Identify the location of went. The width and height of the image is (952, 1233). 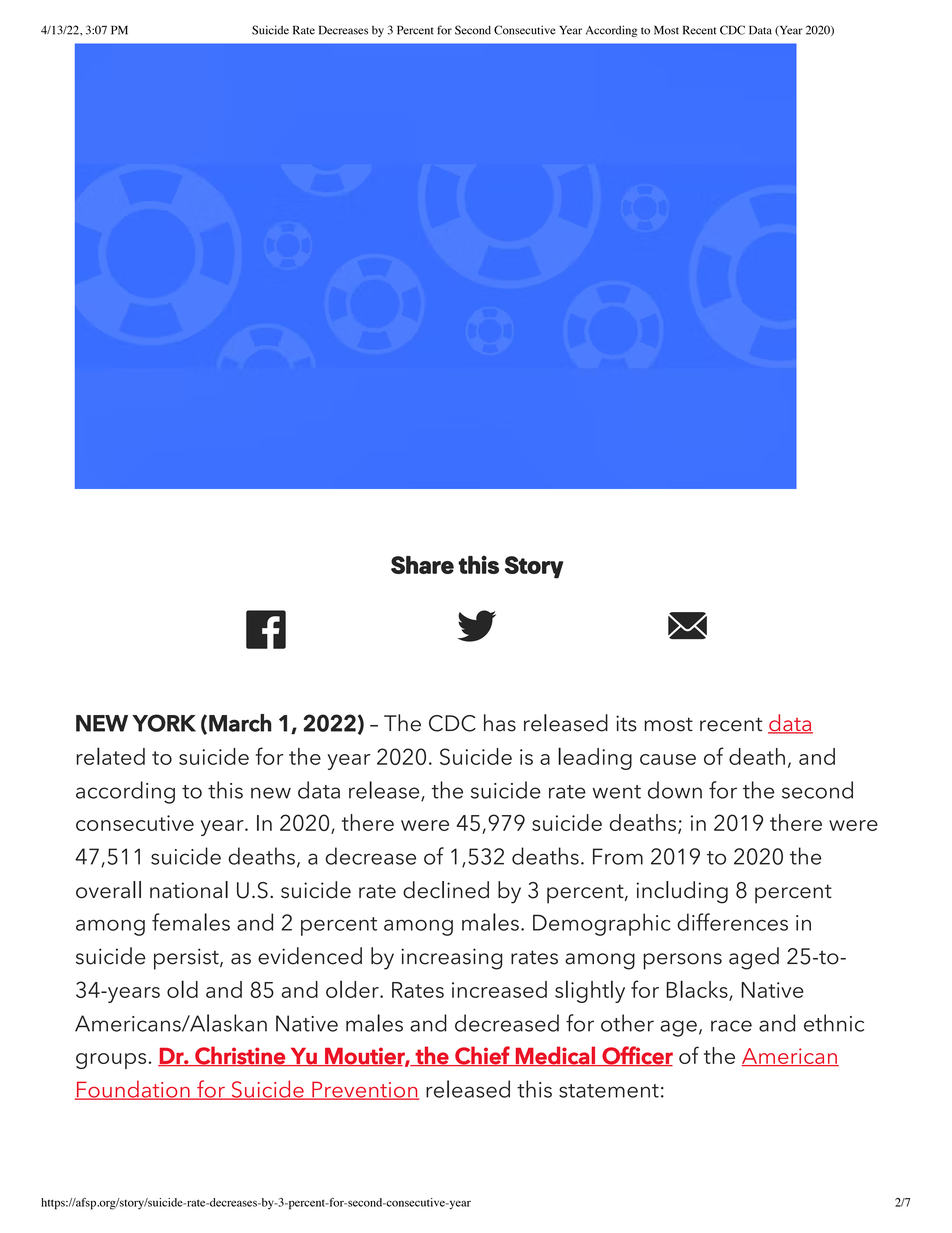
(617, 792).
